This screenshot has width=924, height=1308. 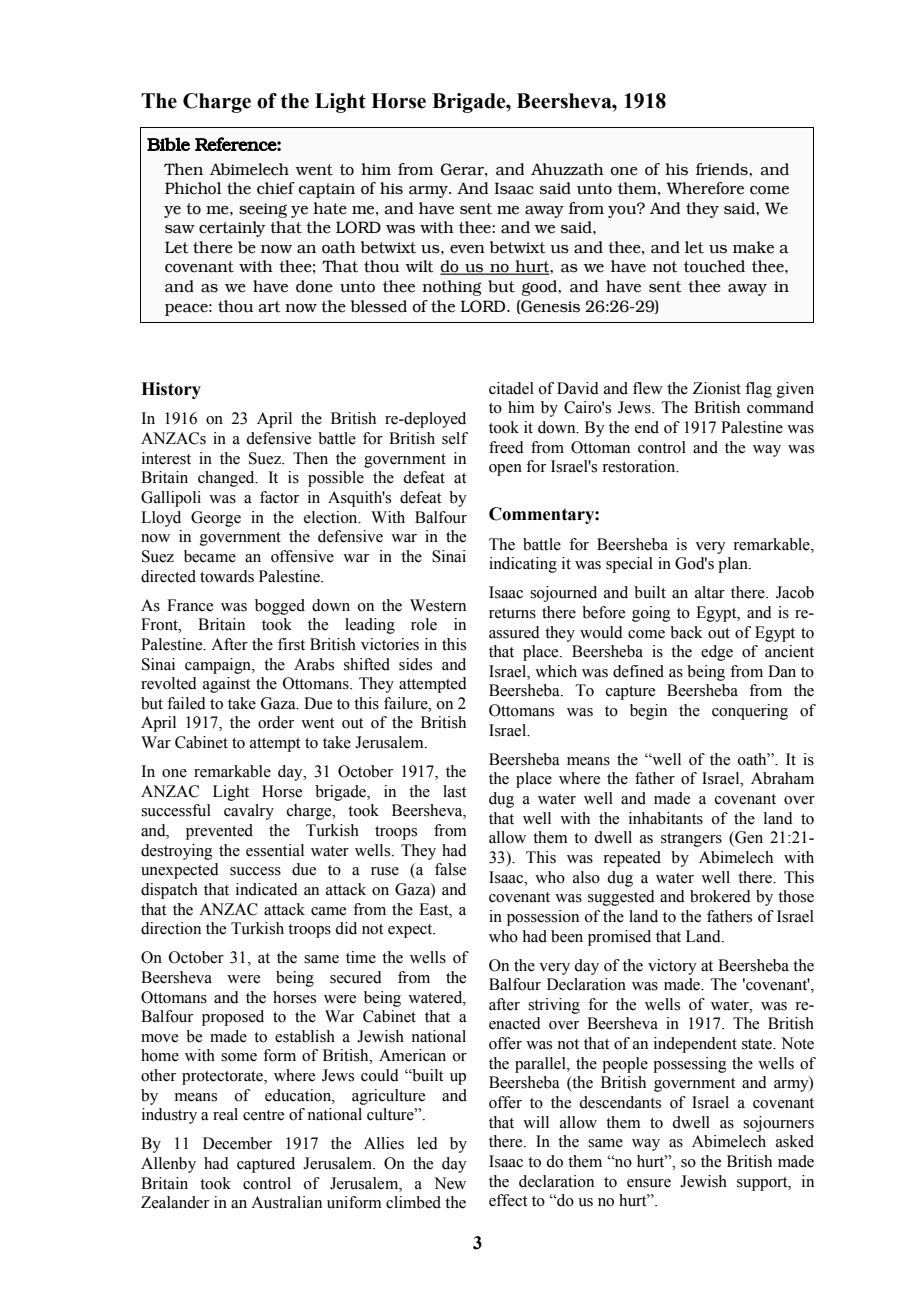 What do you see at coordinates (717, 653) in the screenshot?
I see `edge` at bounding box center [717, 653].
